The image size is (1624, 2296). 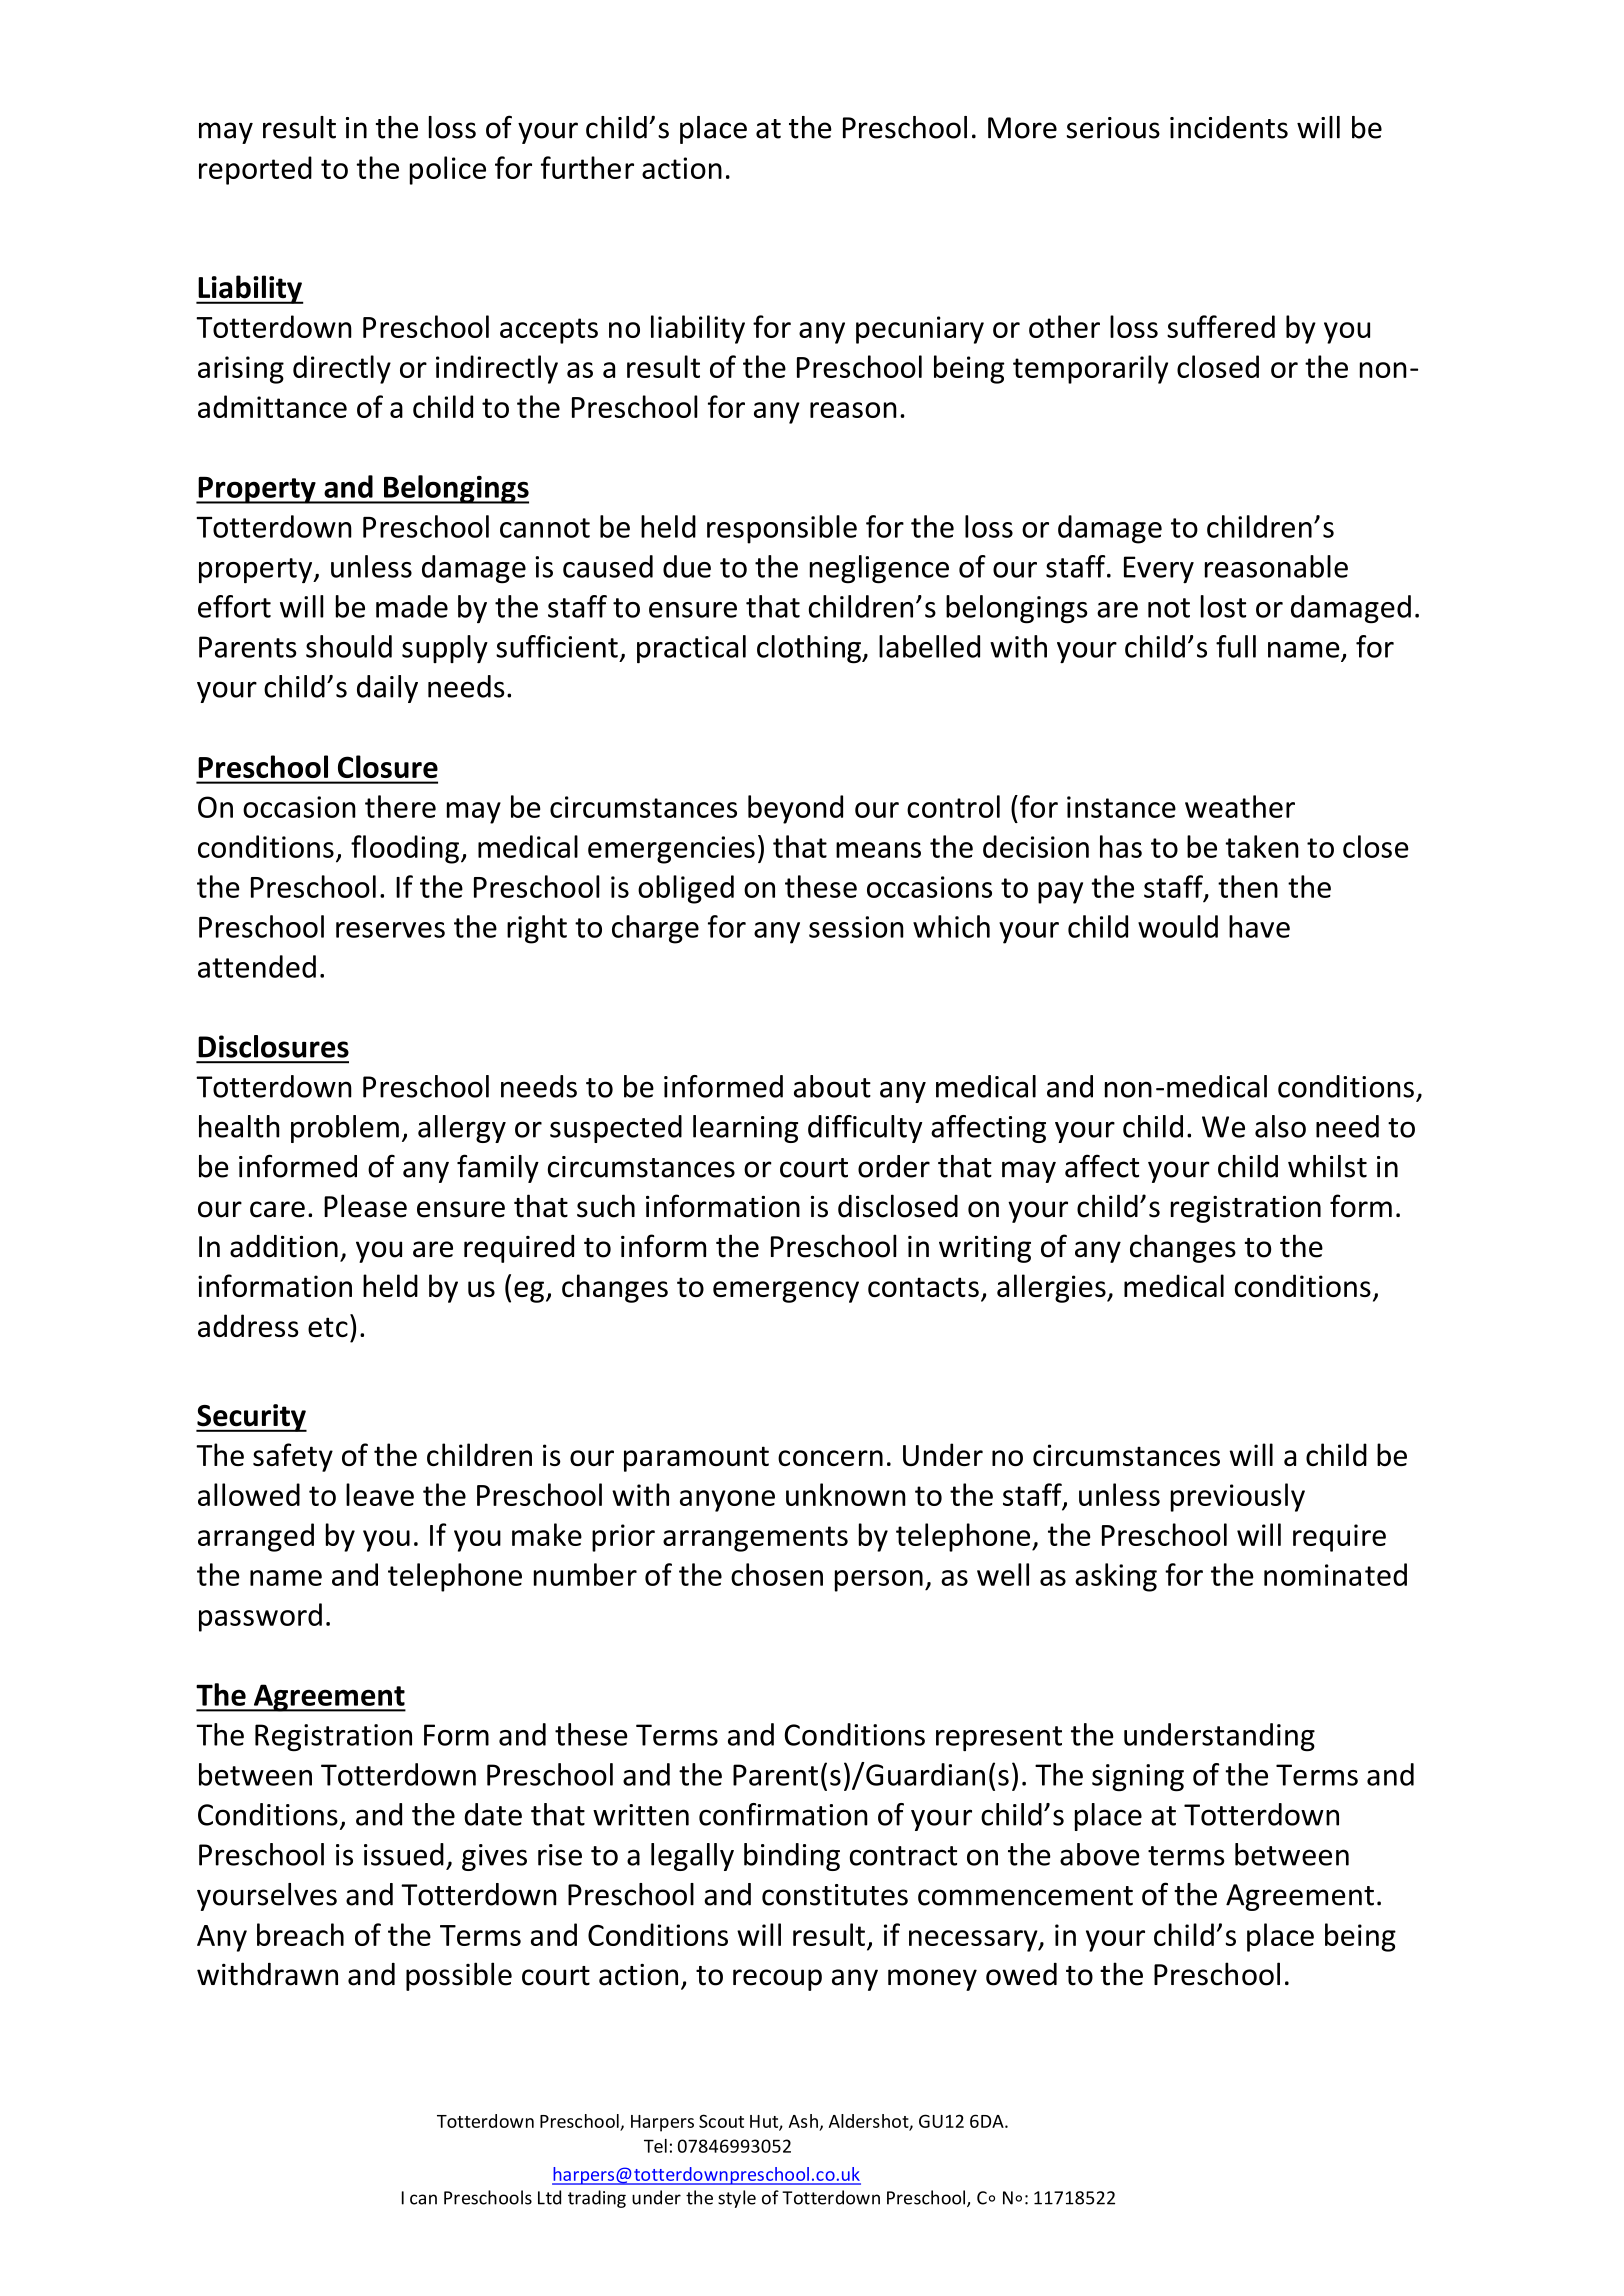 What do you see at coordinates (1280, 1126) in the screenshot?
I see `also` at bounding box center [1280, 1126].
